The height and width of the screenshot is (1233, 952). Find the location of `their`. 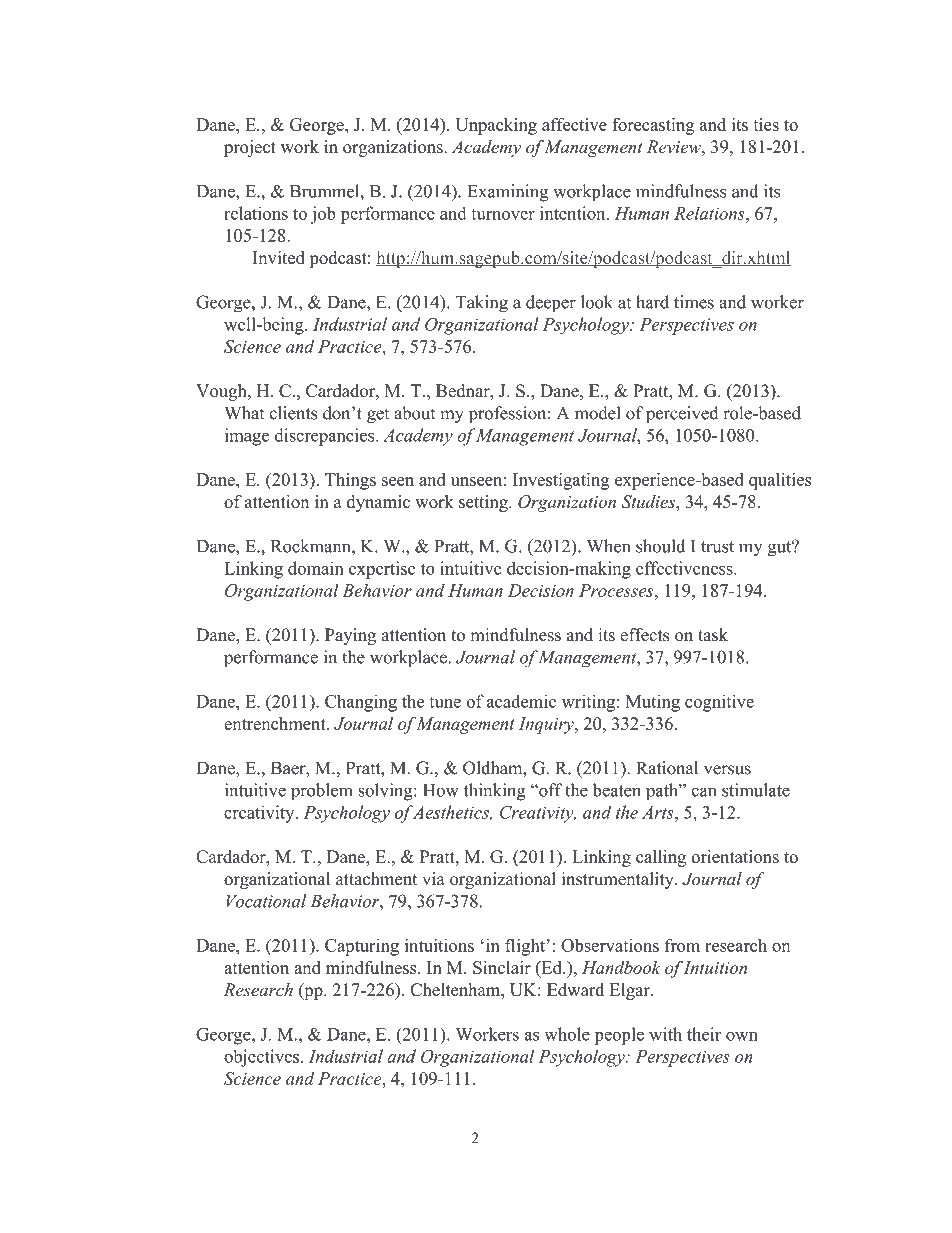

their is located at coordinates (704, 1034).
